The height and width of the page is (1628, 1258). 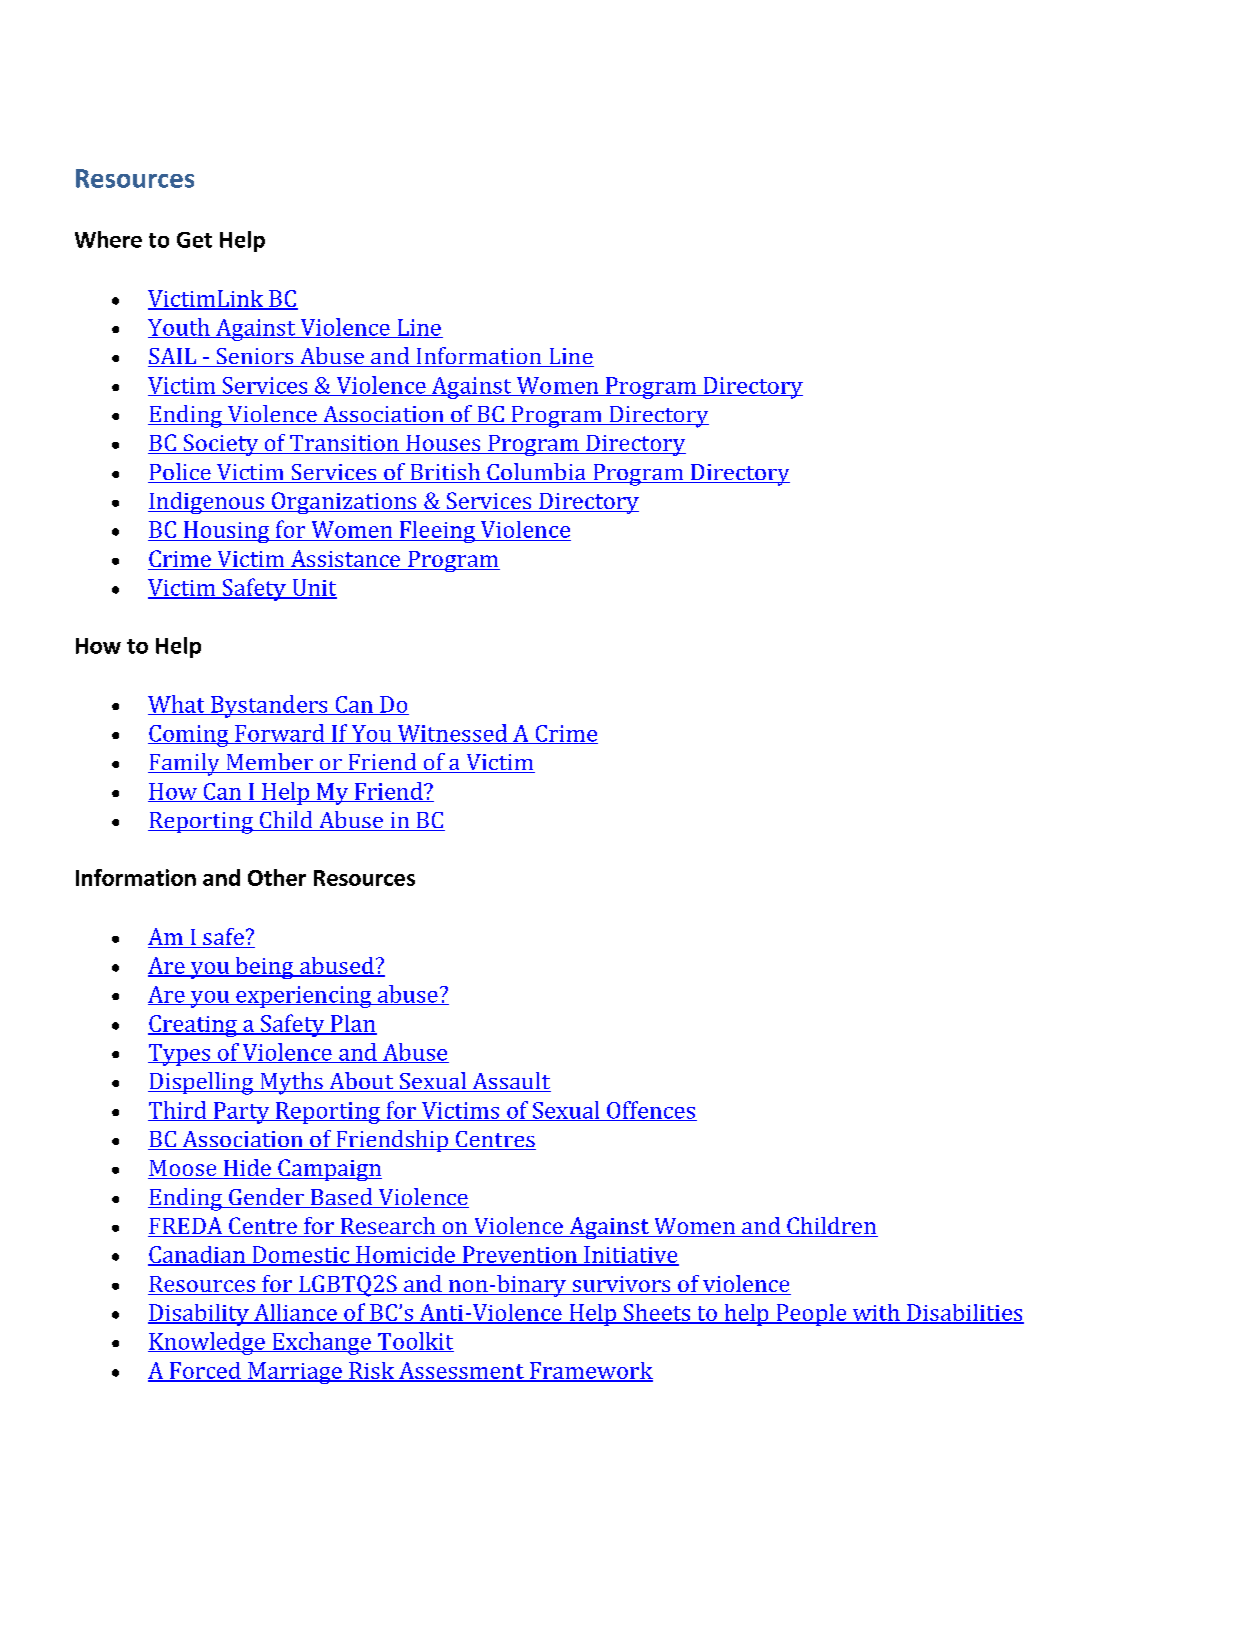 I want to click on Knowledge, so click(x=207, y=1343).
